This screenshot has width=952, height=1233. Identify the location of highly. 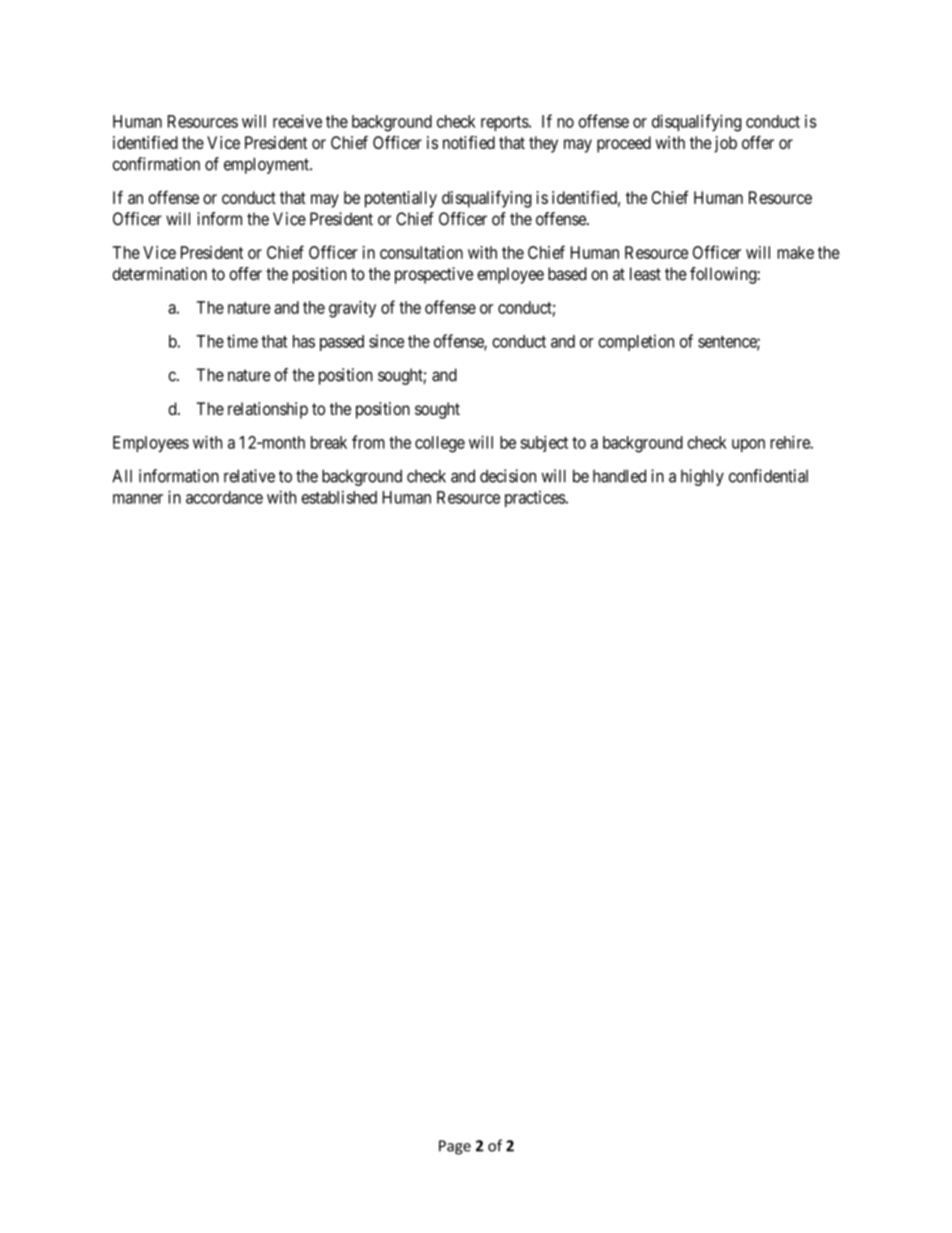
(702, 477).
